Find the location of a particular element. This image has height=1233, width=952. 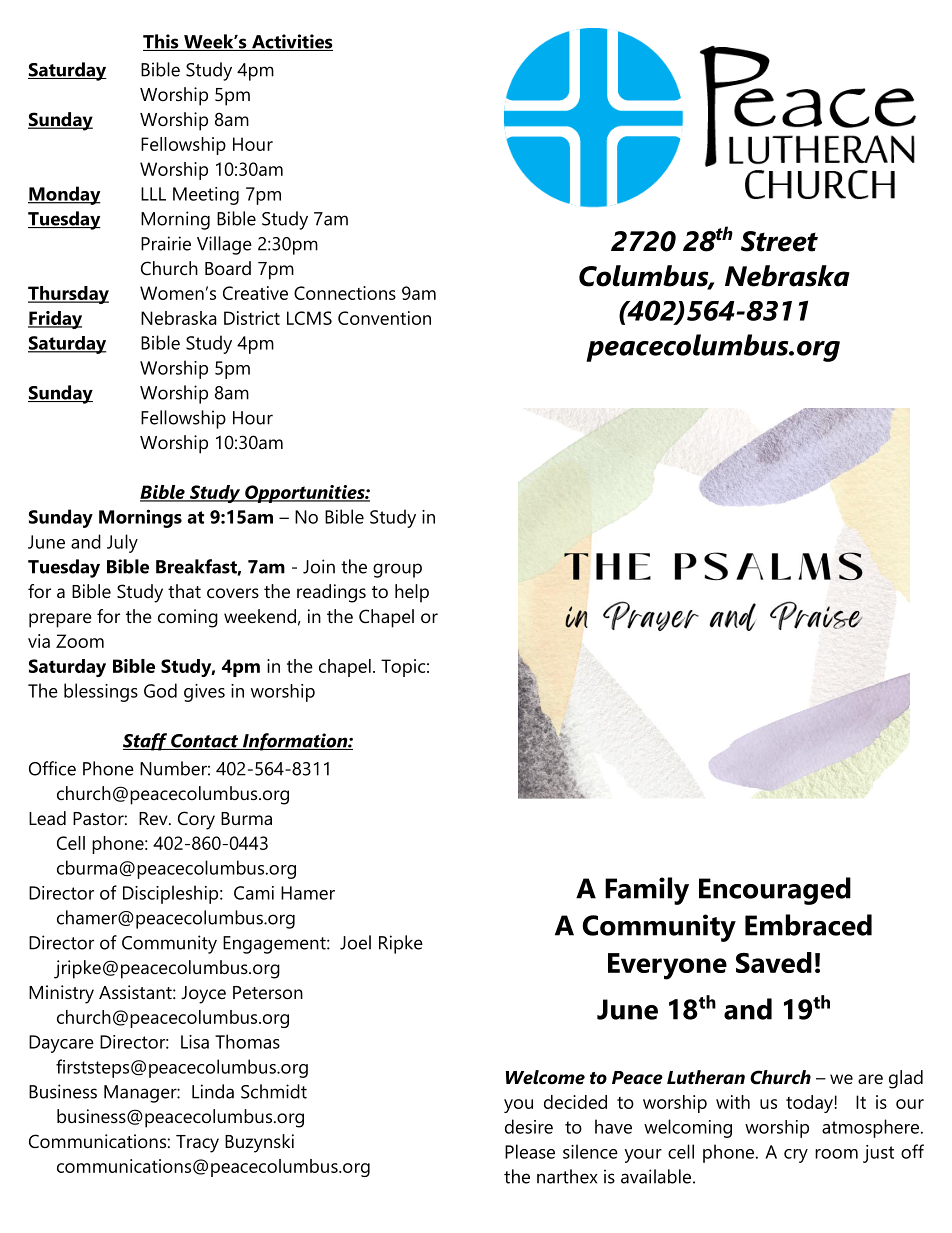

This is located at coordinates (162, 42).
